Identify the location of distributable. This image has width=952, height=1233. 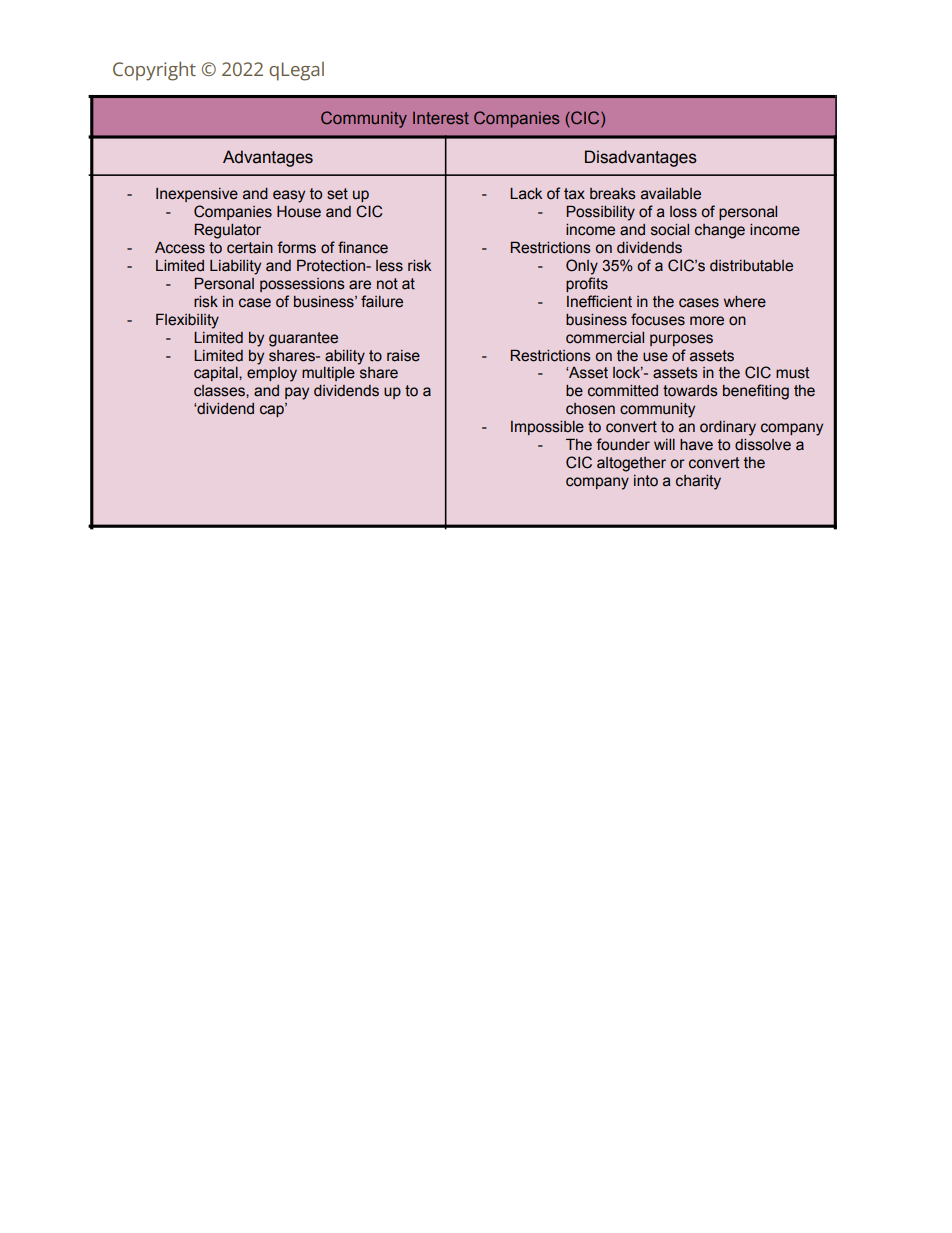
(751, 266).
